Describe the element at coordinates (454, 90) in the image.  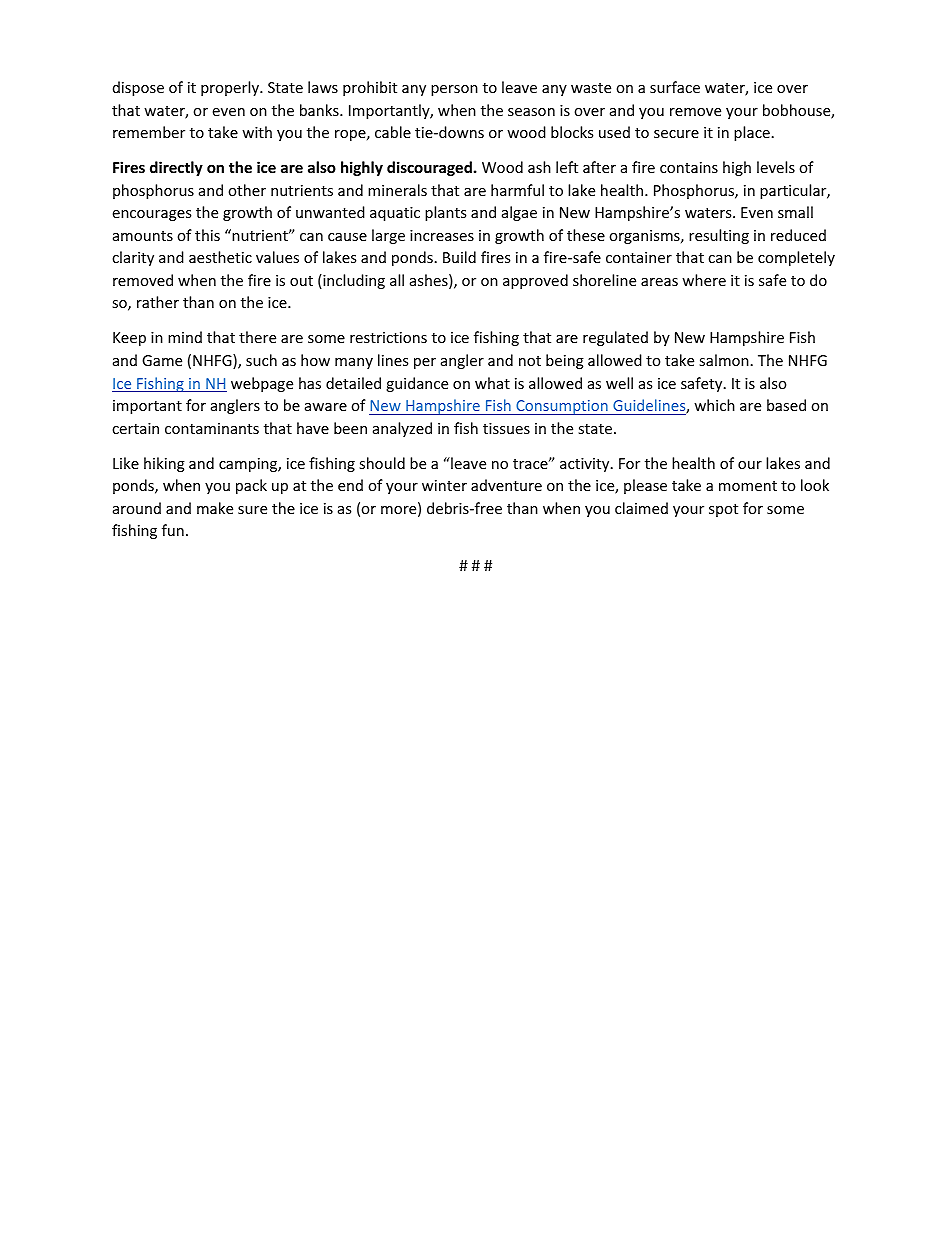
I see `person` at that location.
